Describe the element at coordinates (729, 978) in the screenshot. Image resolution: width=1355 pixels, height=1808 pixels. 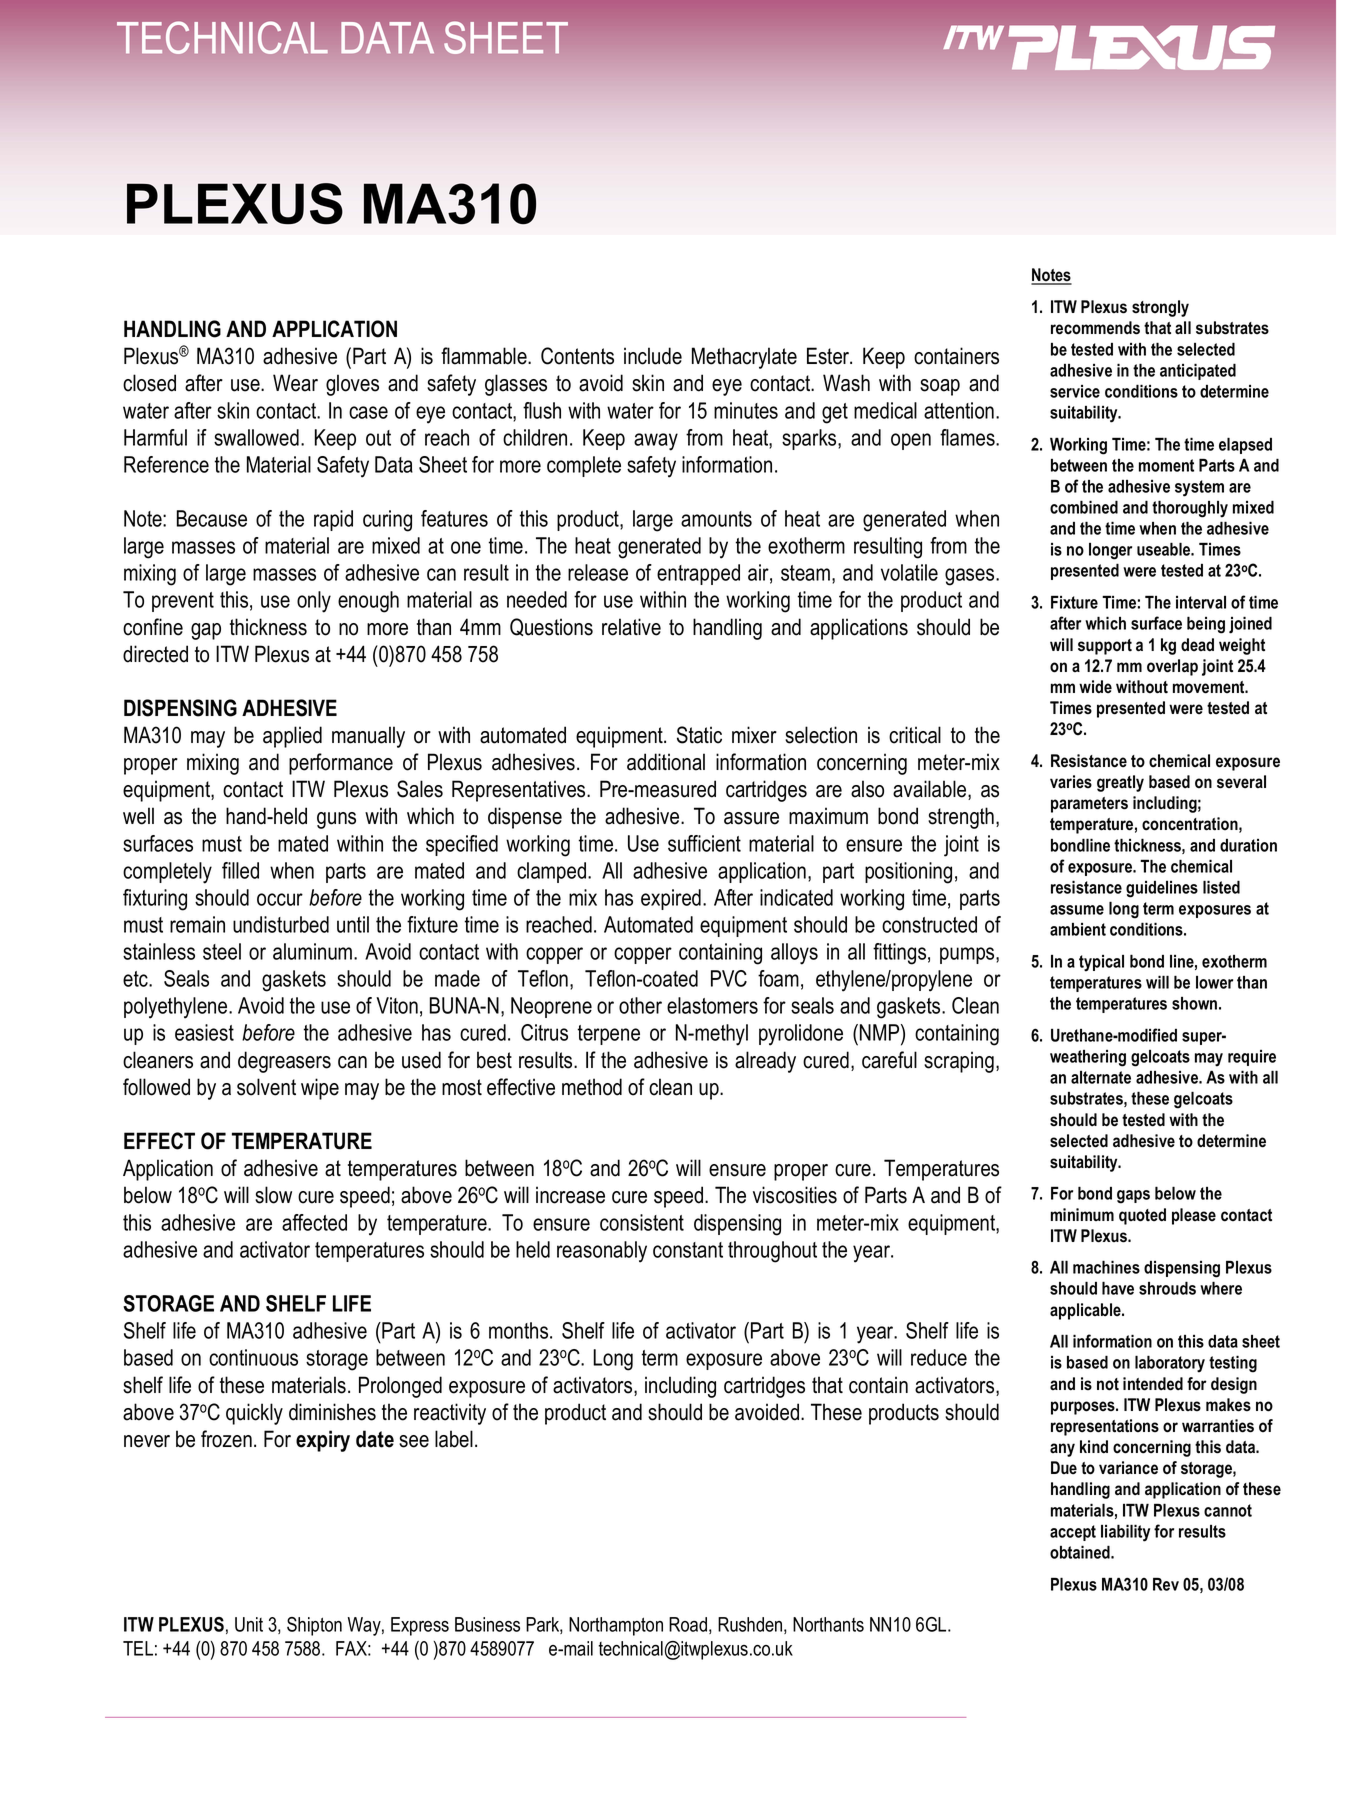
I see `PVC` at that location.
